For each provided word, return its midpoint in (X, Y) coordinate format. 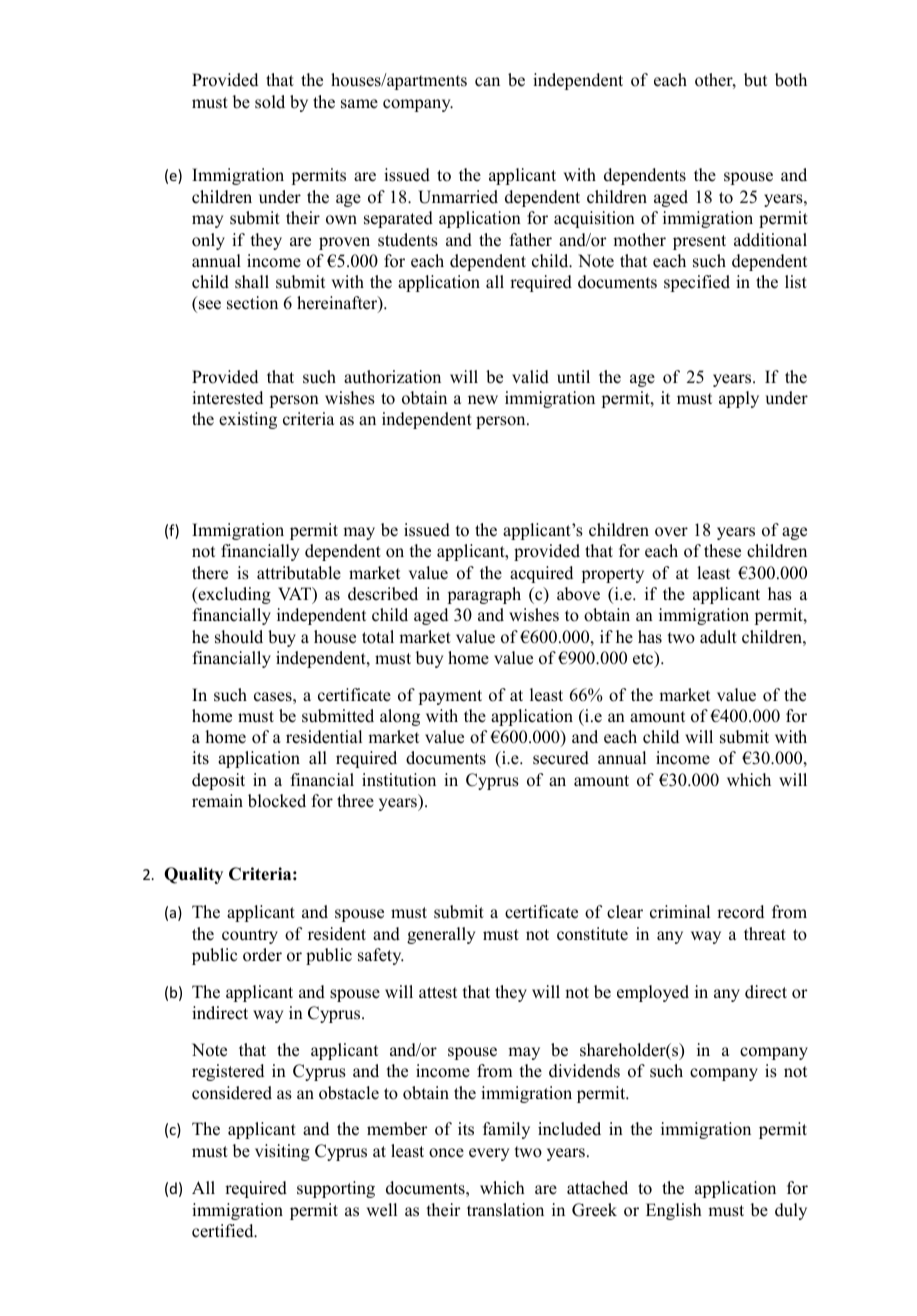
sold (270, 102)
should (239, 637)
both (791, 80)
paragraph (484, 595)
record (740, 912)
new (483, 400)
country (250, 936)
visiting (282, 1152)
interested (227, 398)
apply (739, 399)
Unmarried (458, 197)
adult (718, 637)
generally (441, 935)
